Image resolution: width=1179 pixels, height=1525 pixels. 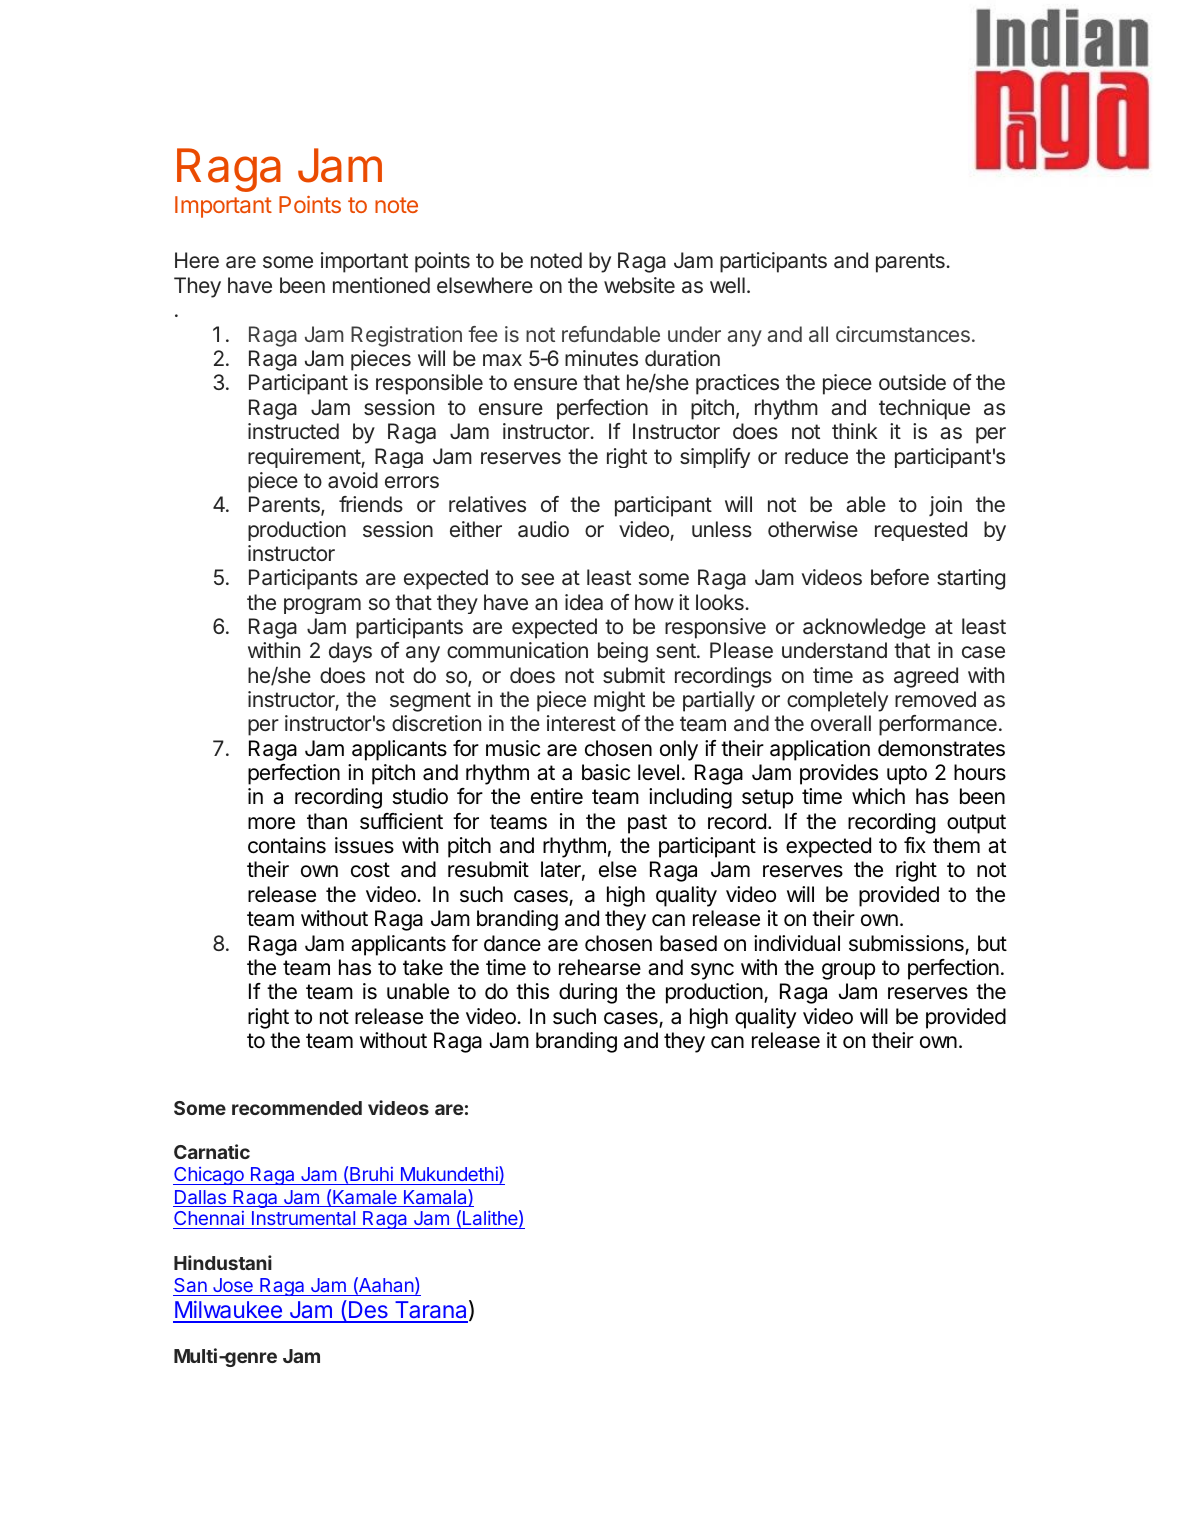 I want to click on mentioned, so click(x=381, y=285).
